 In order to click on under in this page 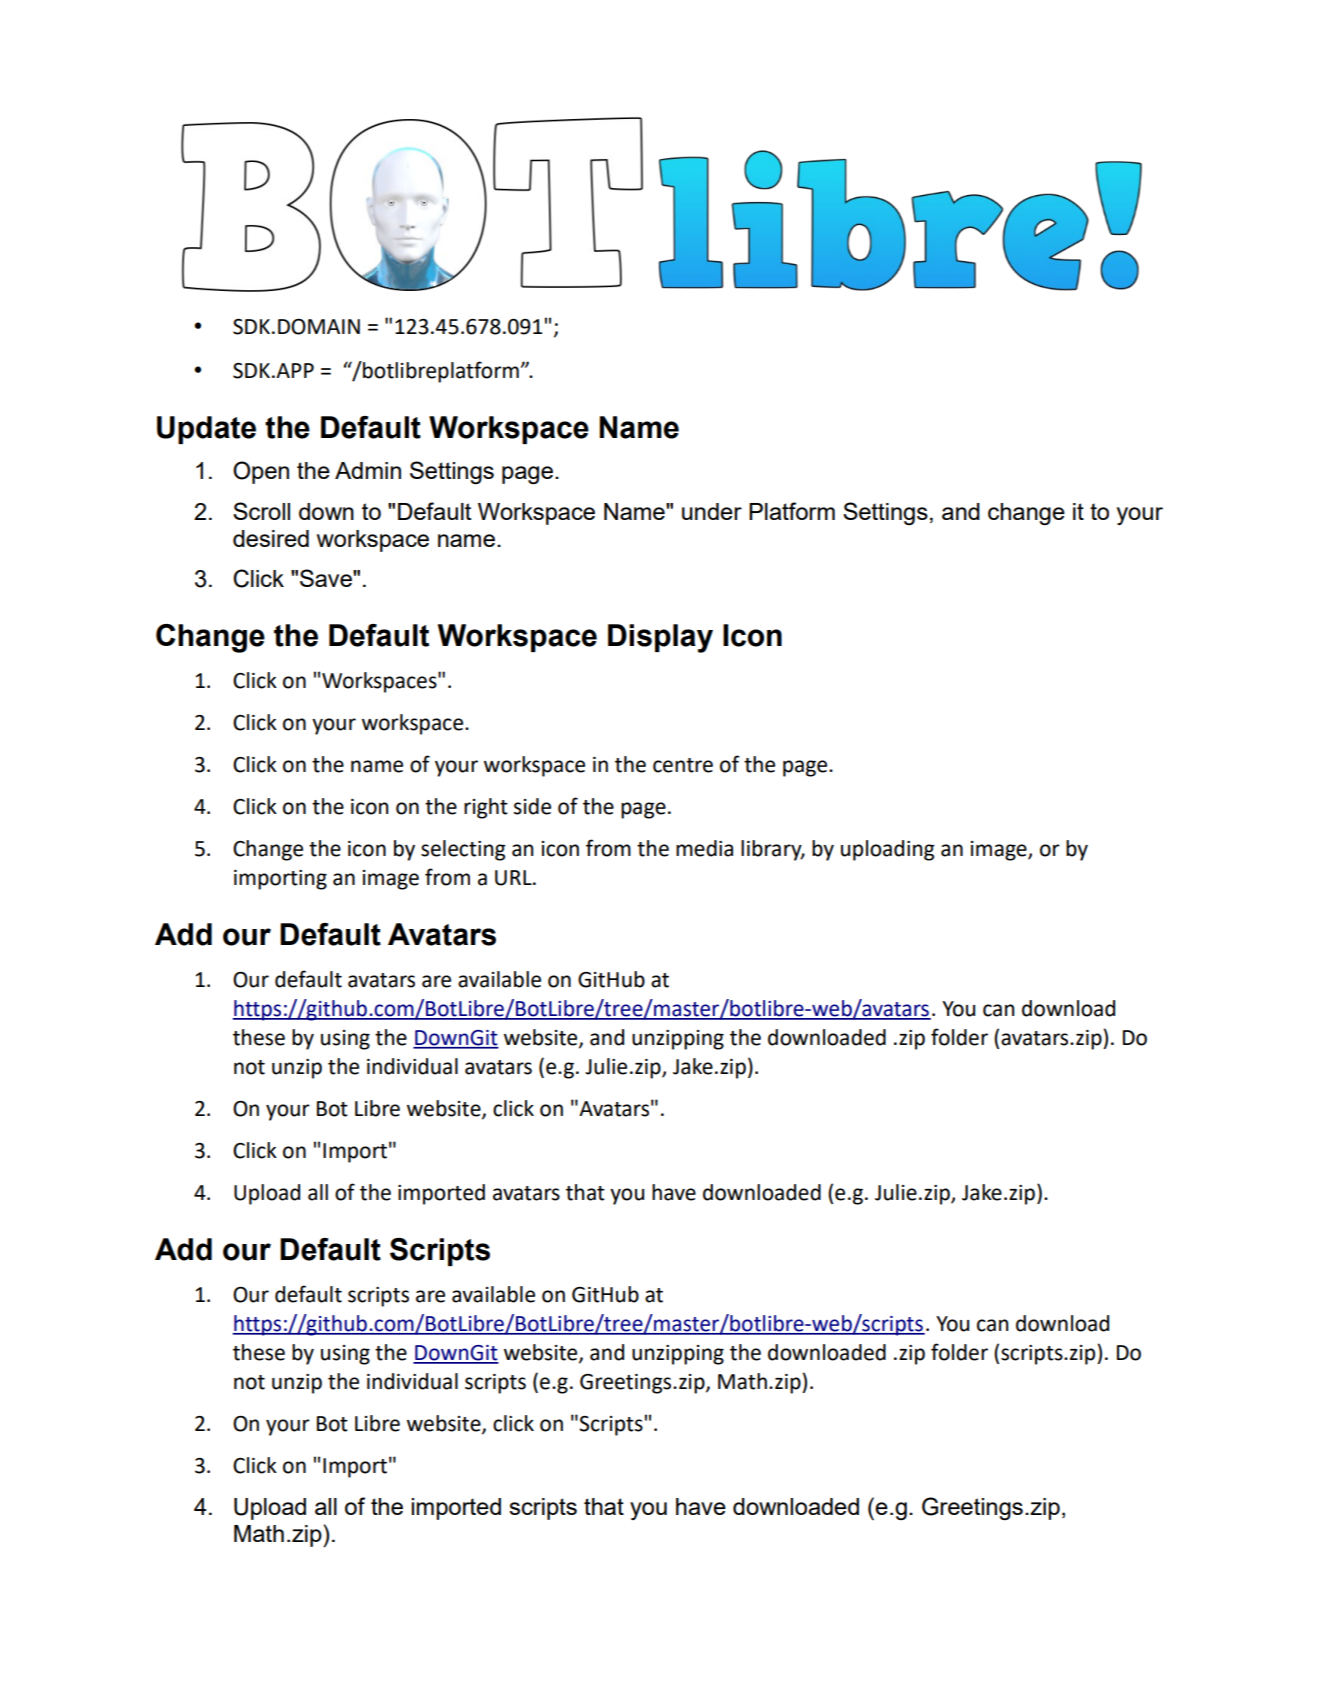, I will do `click(712, 511)`.
